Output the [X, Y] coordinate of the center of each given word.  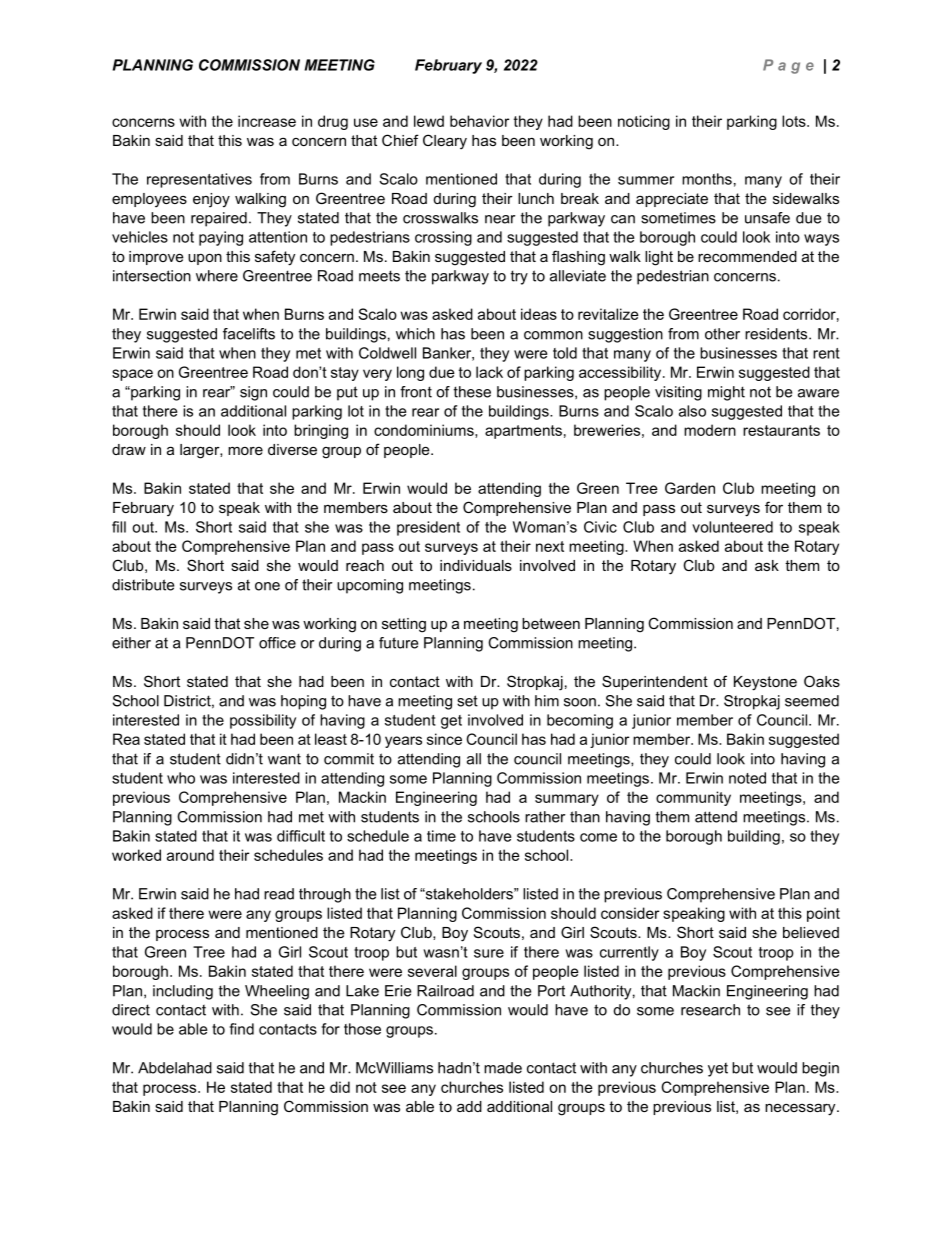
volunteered [732, 527]
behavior [479, 121]
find [242, 1029]
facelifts [249, 334]
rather [545, 817]
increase [267, 121]
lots [795, 121]
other [722, 334]
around [190, 855]
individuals [476, 565]
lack [489, 372]
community [693, 798]
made [503, 1068]
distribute [143, 585]
